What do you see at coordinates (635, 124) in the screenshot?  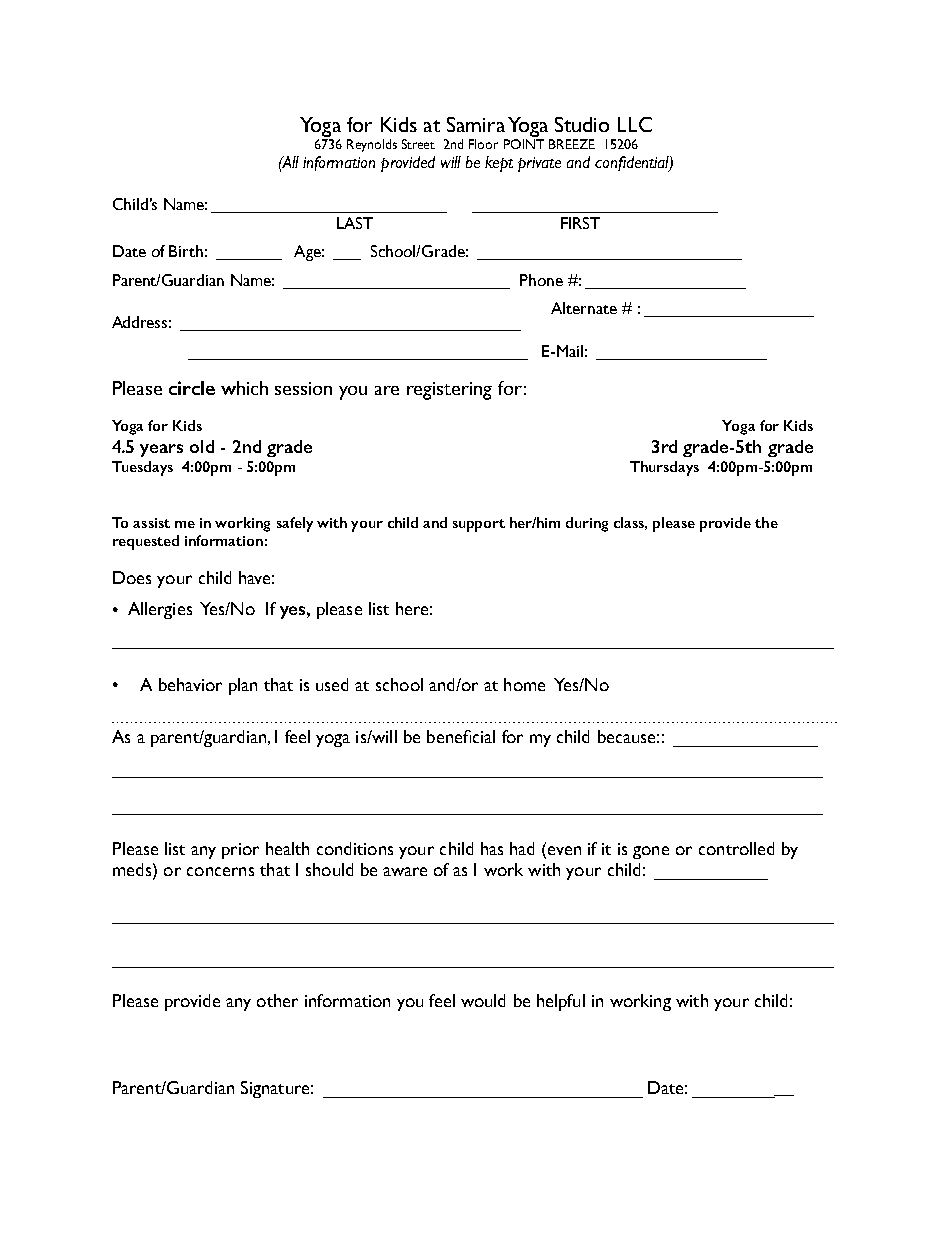 I see `LLC` at bounding box center [635, 124].
